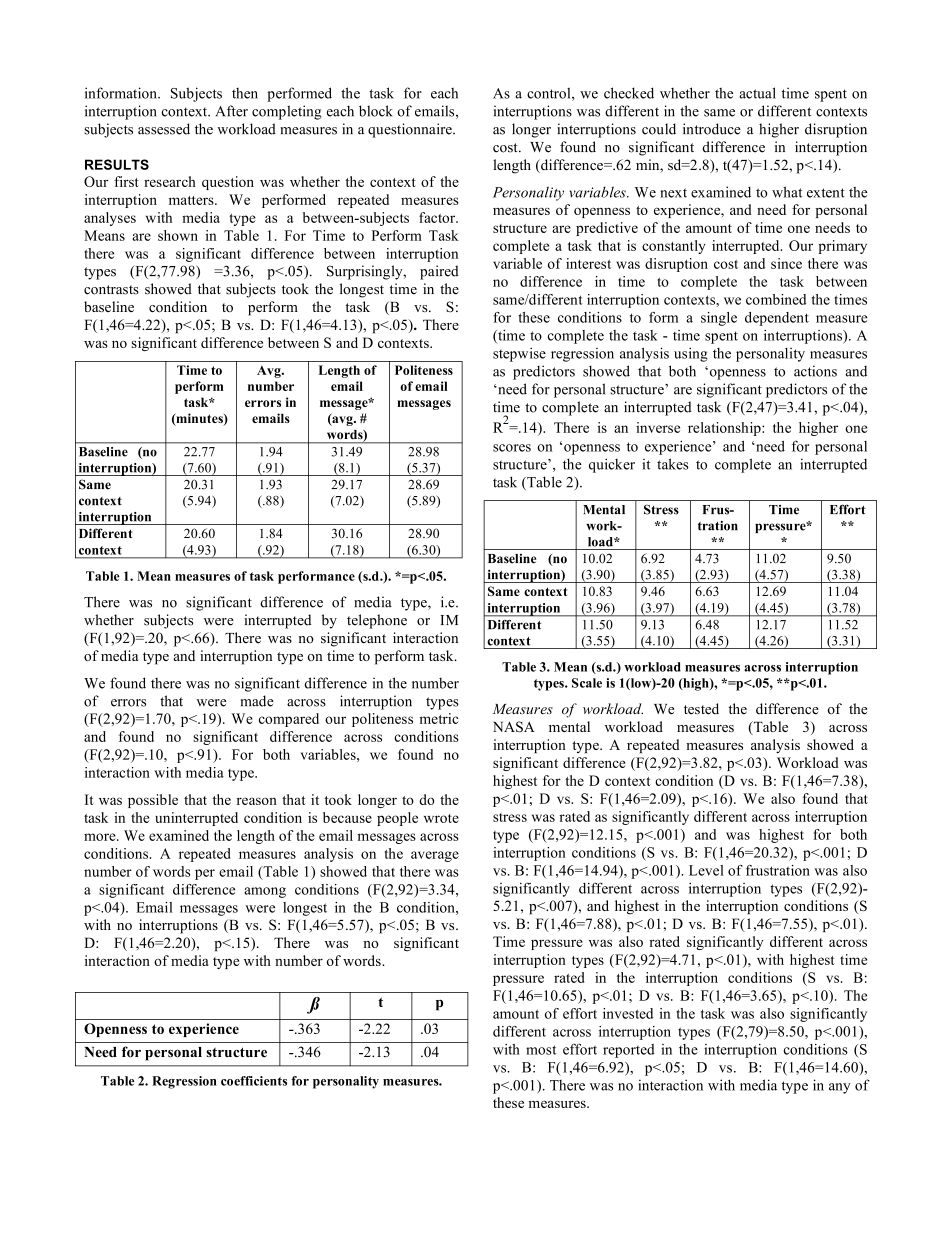 The height and width of the image is (1233, 952). I want to click on wrote, so click(441, 818).
